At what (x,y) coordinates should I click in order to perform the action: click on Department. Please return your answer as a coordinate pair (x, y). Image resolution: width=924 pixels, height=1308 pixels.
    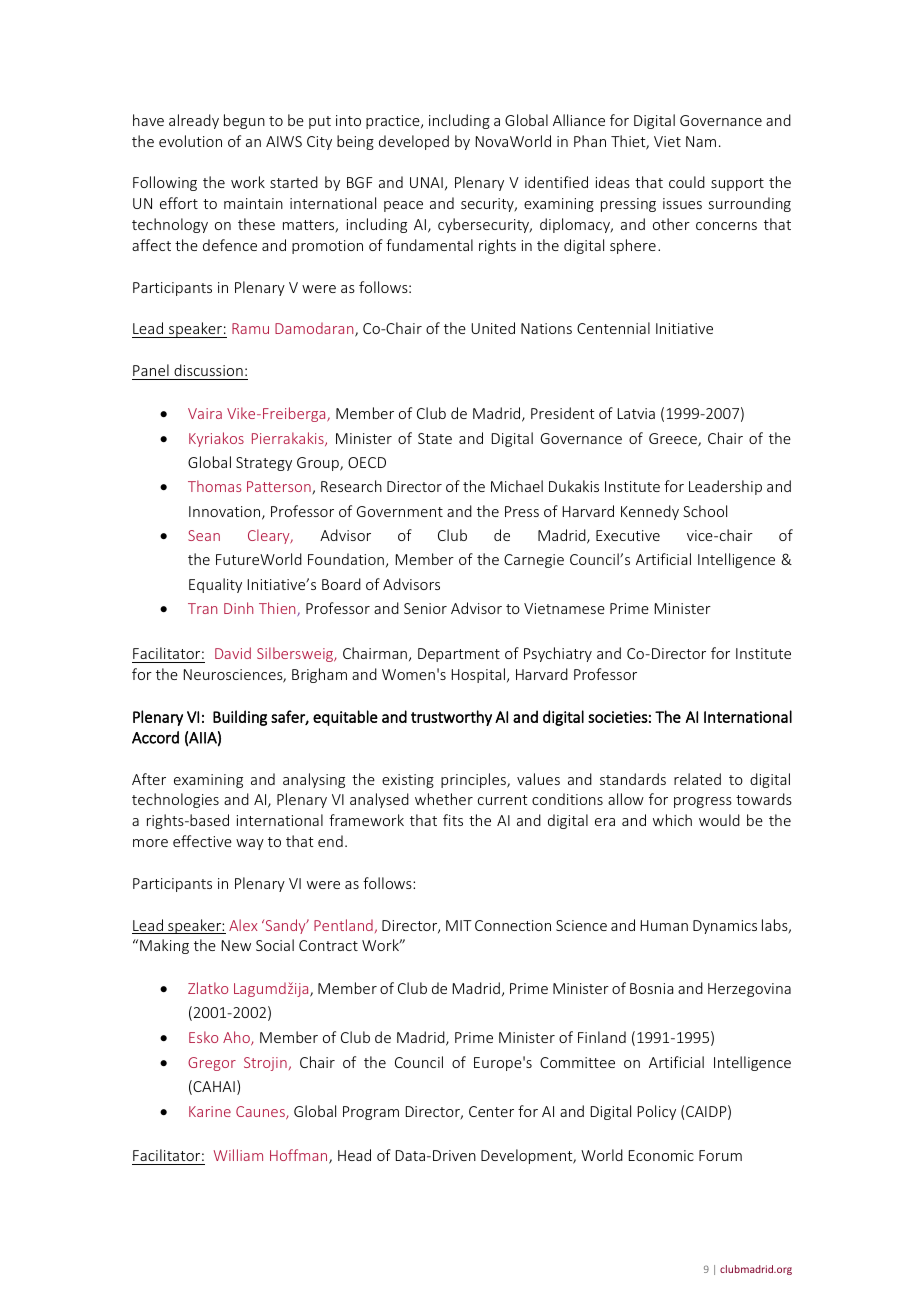
    Looking at the image, I should click on (459, 655).
